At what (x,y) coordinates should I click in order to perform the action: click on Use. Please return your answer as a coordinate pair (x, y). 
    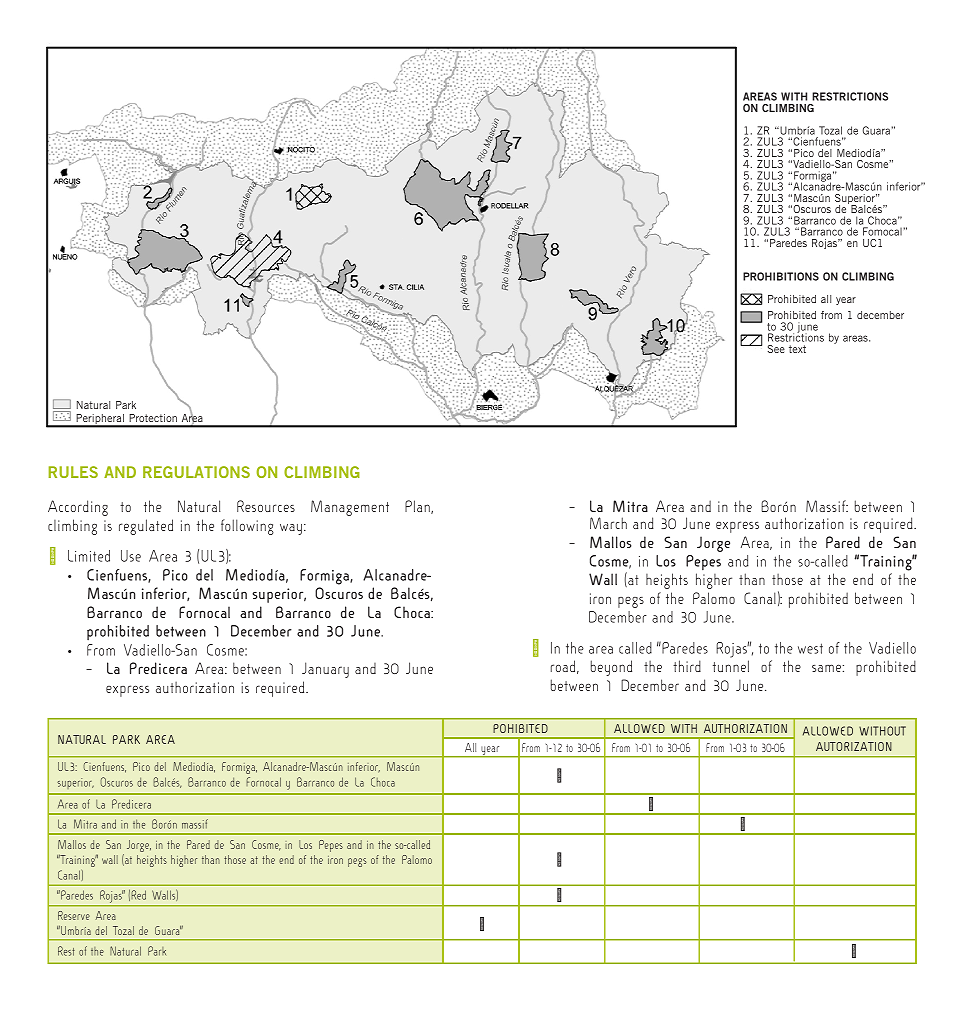
    Looking at the image, I should click on (131, 556).
